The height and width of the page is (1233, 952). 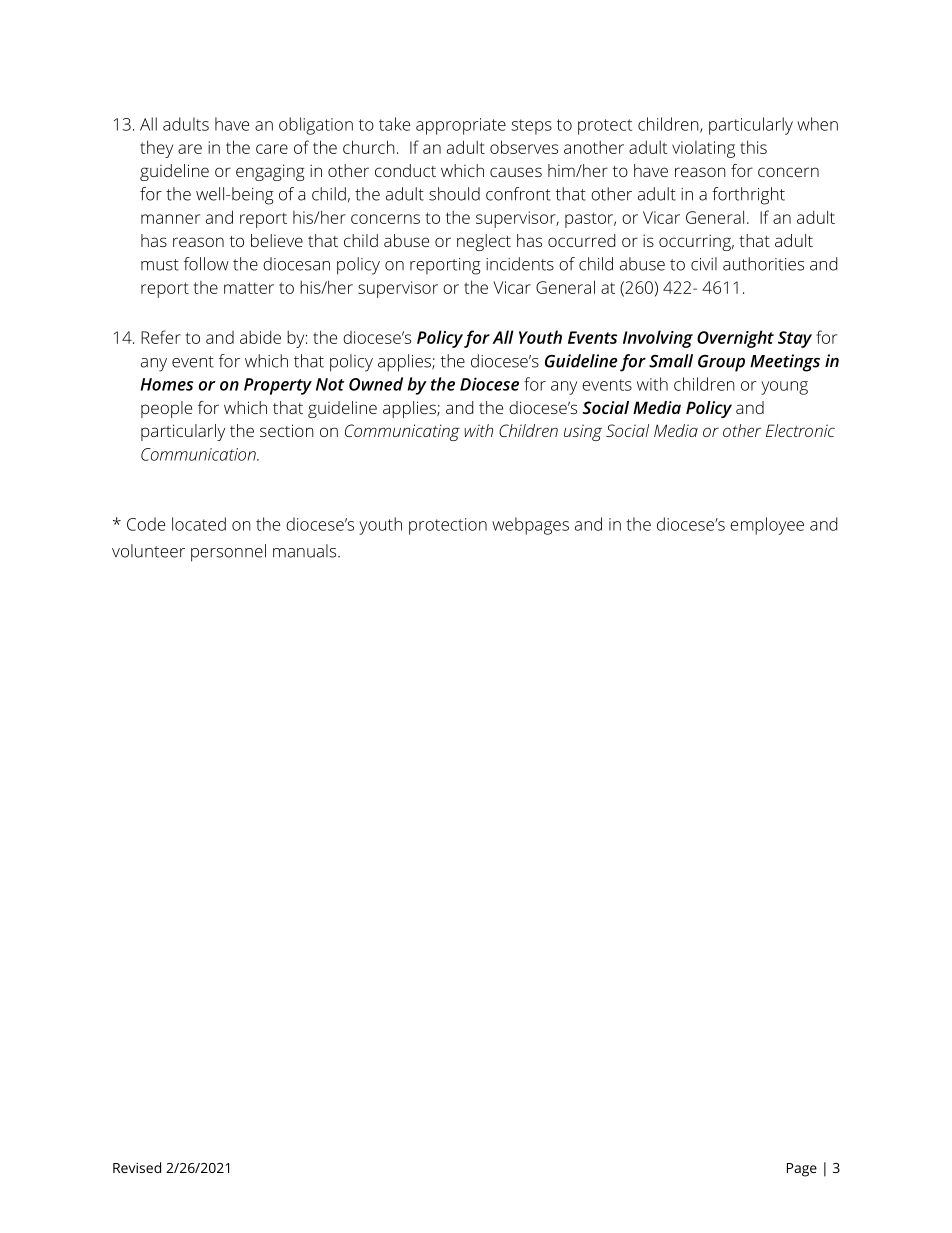 What do you see at coordinates (461, 126) in the page?
I see `appropriate` at bounding box center [461, 126].
